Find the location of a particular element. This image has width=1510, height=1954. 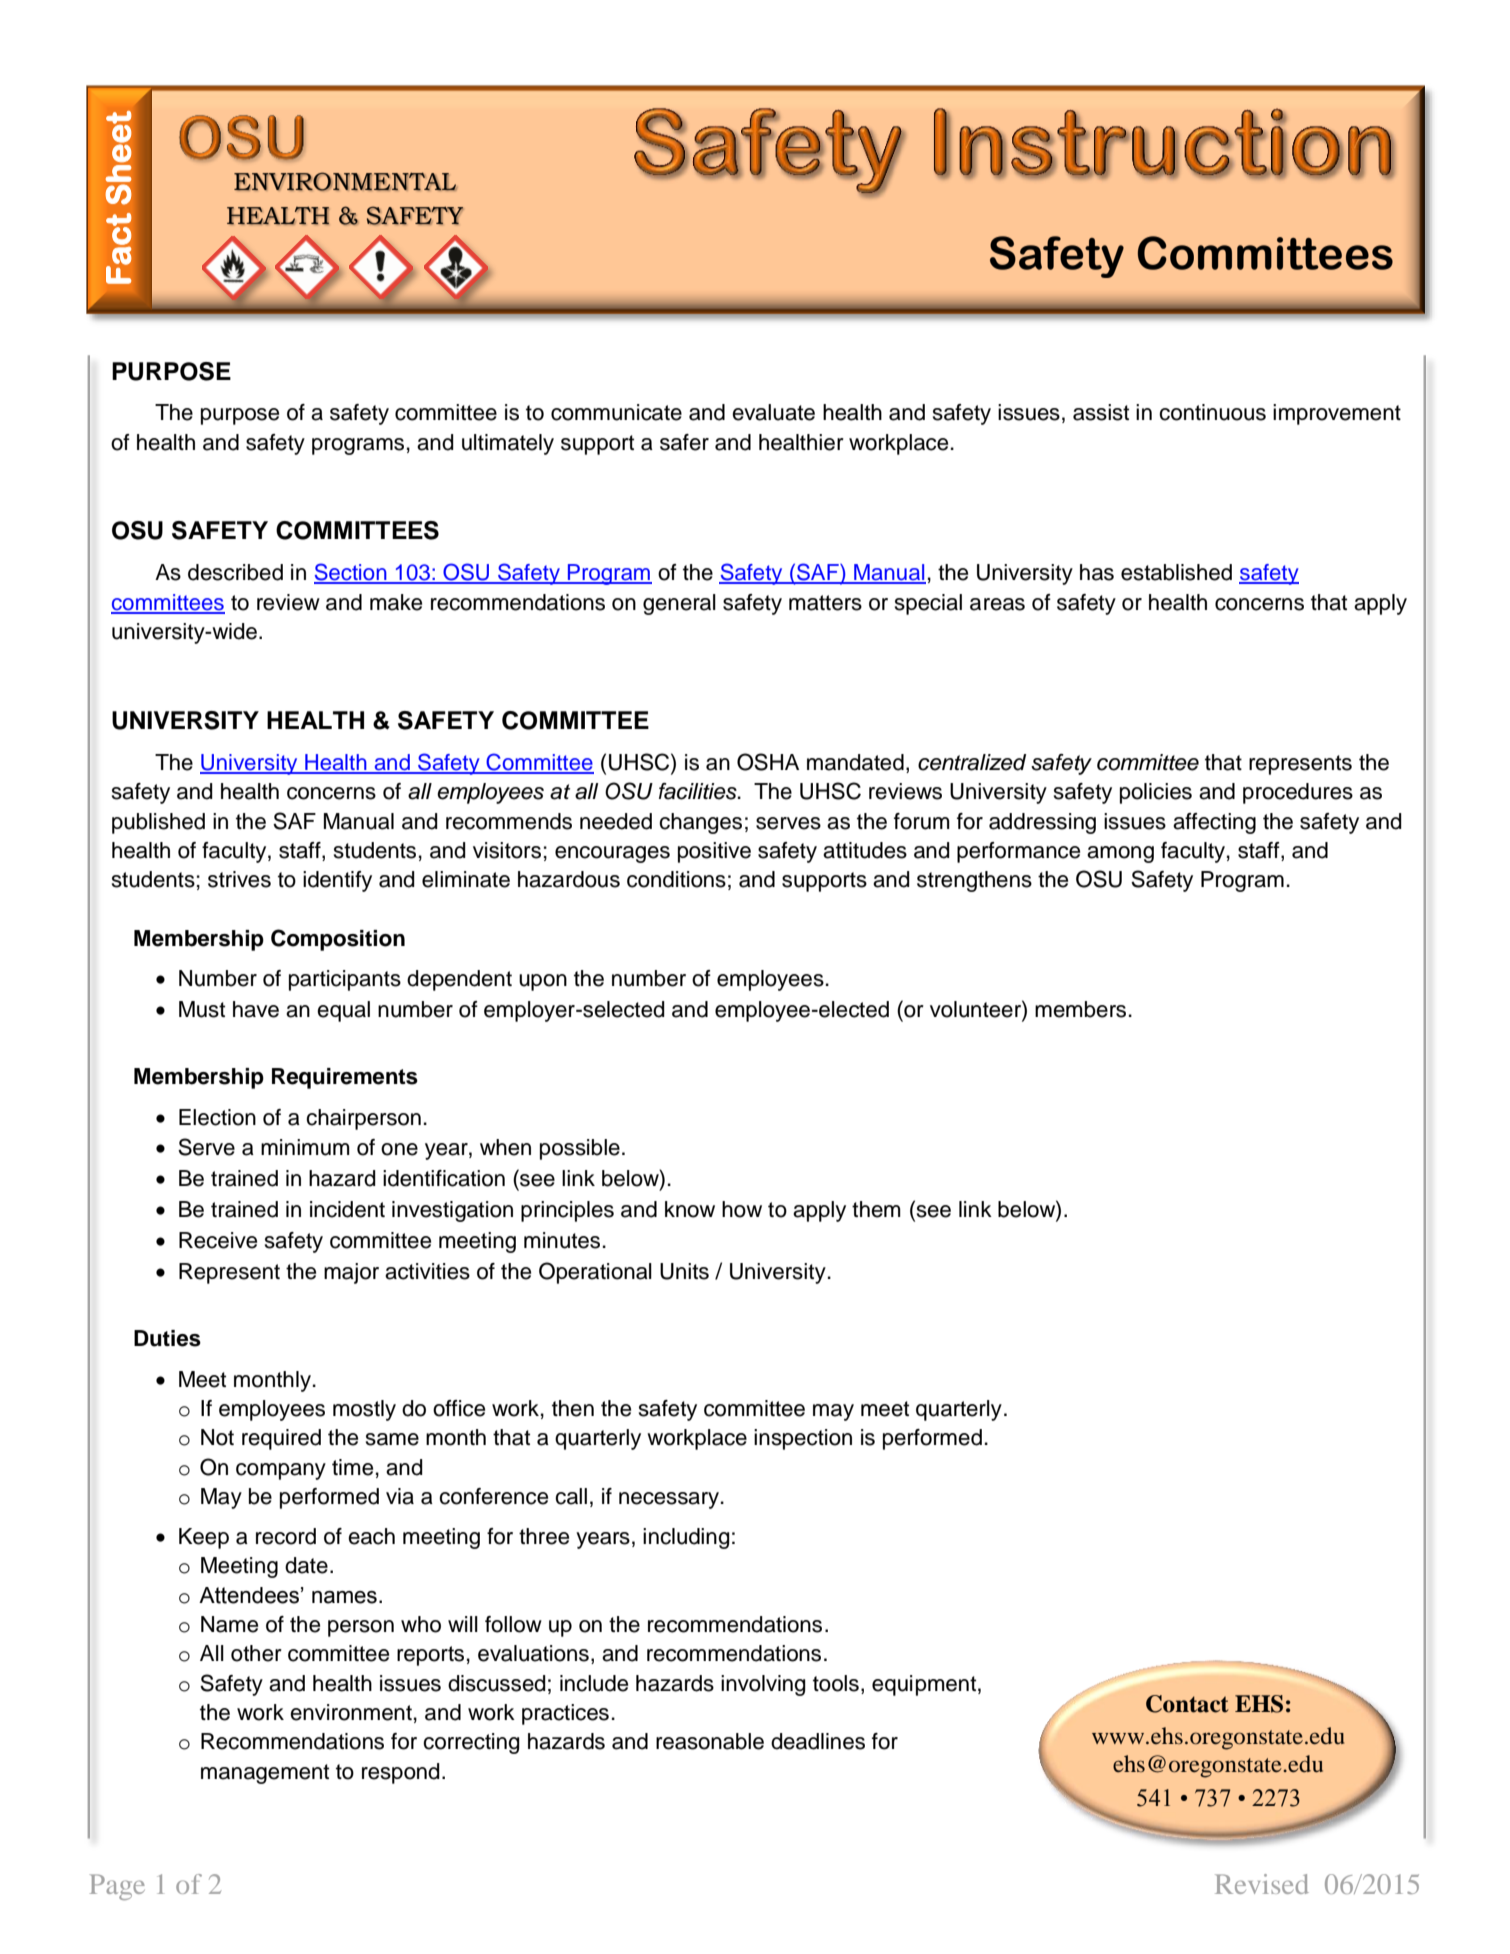

strives is located at coordinates (239, 879).
